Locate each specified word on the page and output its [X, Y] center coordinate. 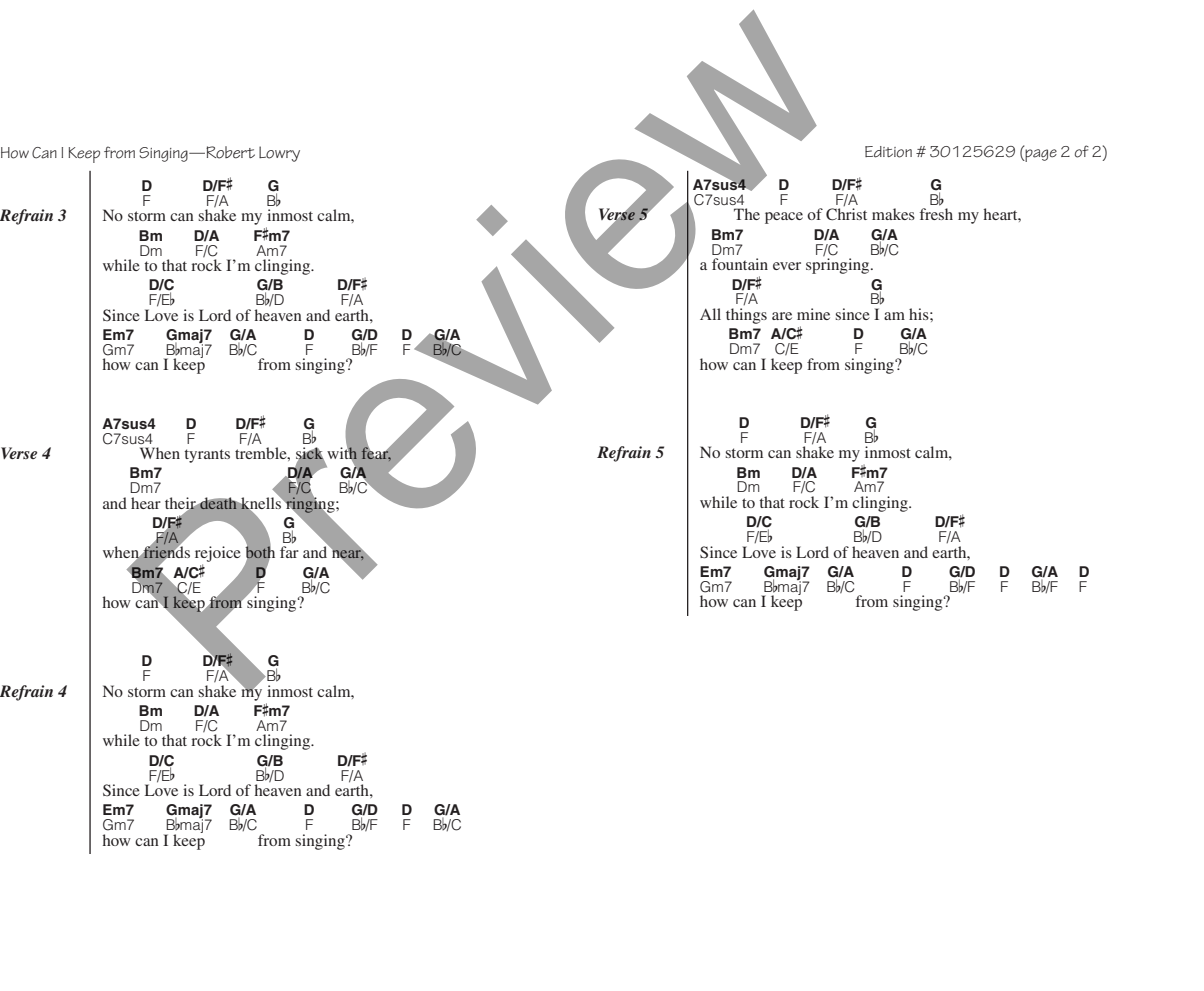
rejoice [218, 554]
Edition [888, 152]
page [1040, 155]
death [218, 503]
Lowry [279, 154]
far [289, 552]
